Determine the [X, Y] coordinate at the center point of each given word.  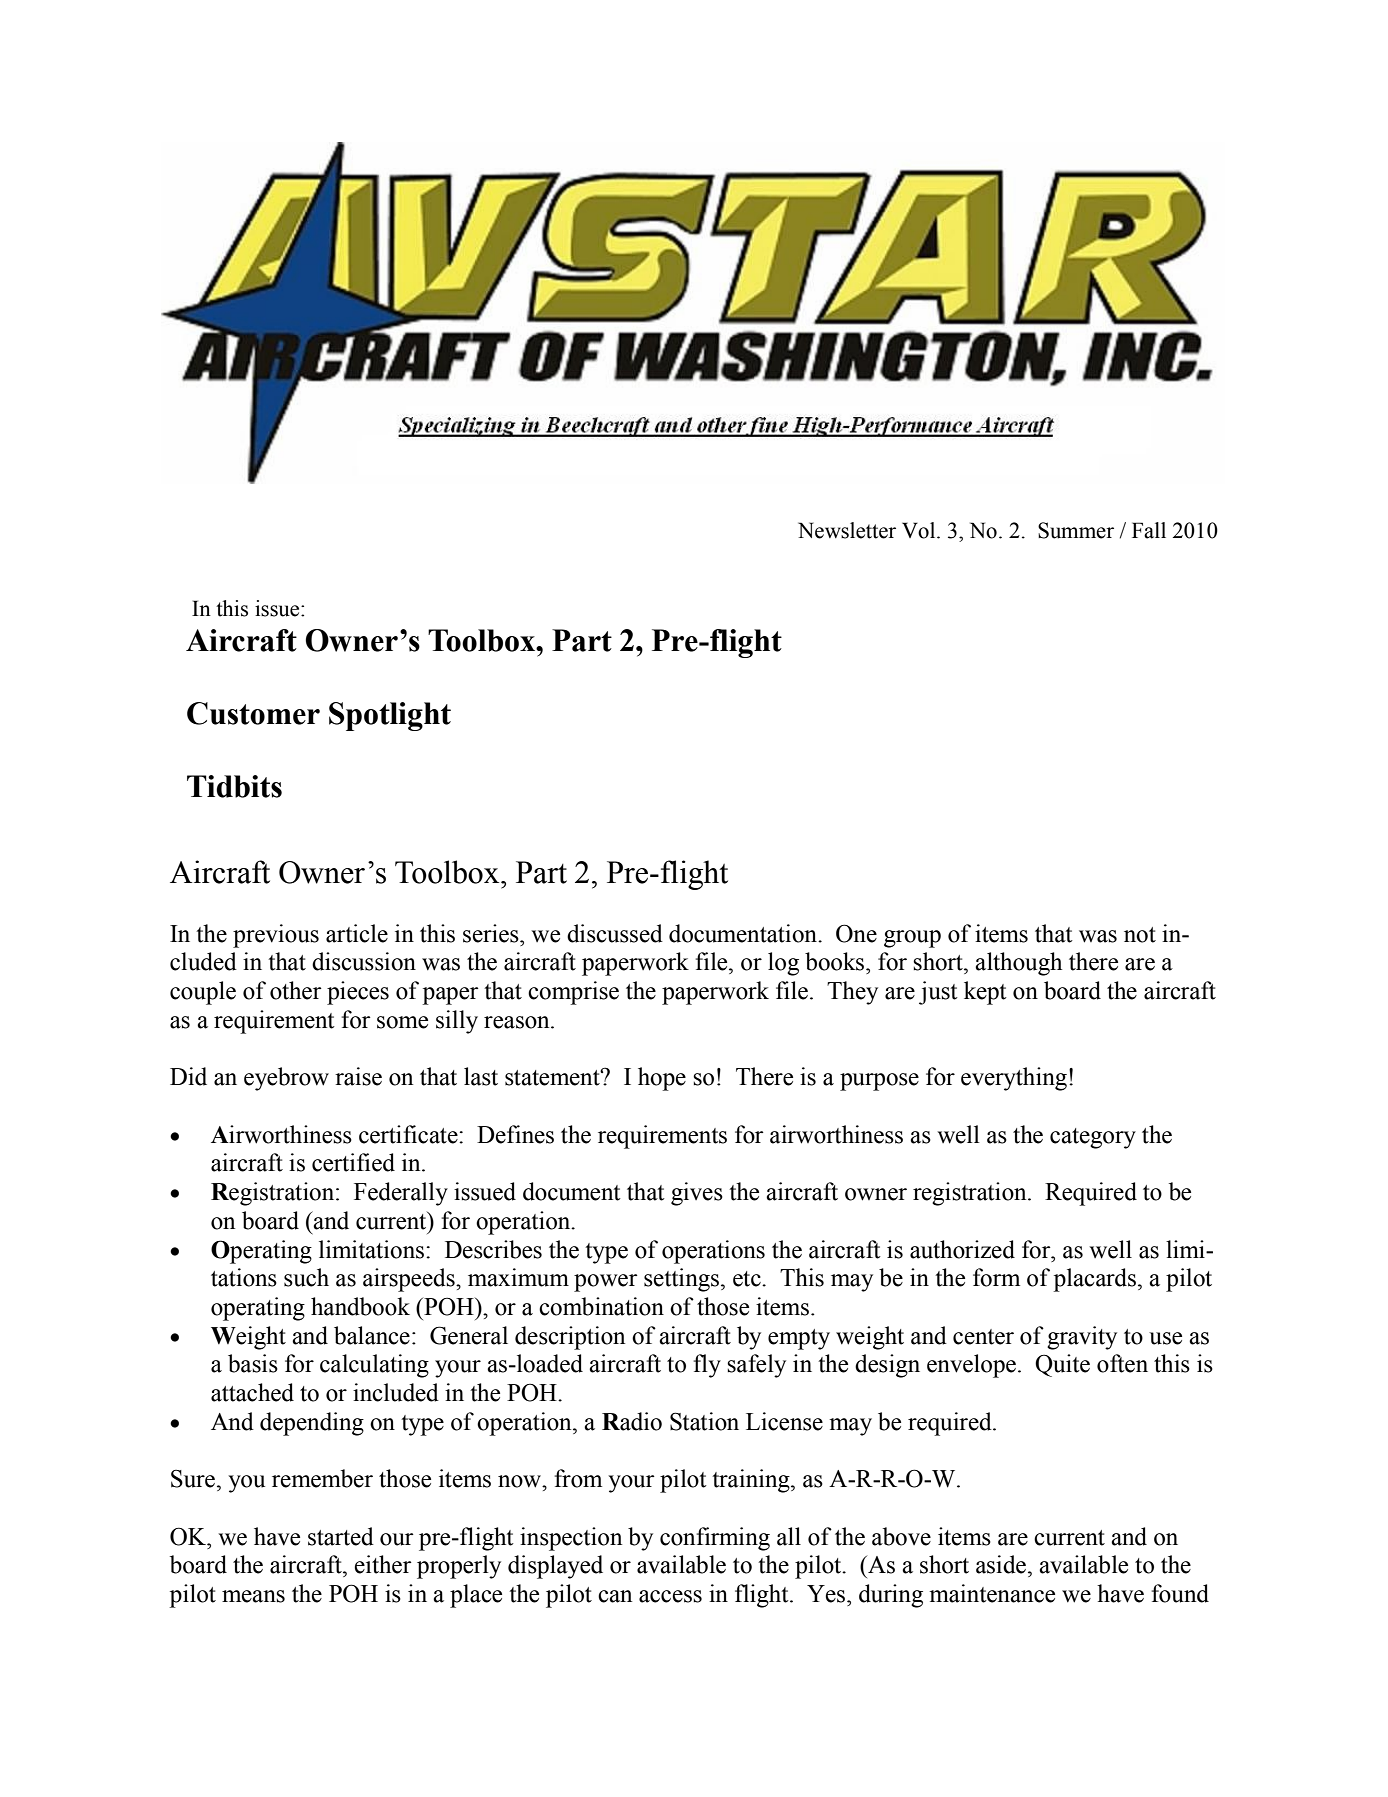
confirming [715, 1539]
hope [662, 1079]
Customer [253, 713]
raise [358, 1076]
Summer [1076, 530]
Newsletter [847, 530]
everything [1015, 1079]
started [341, 1536]
